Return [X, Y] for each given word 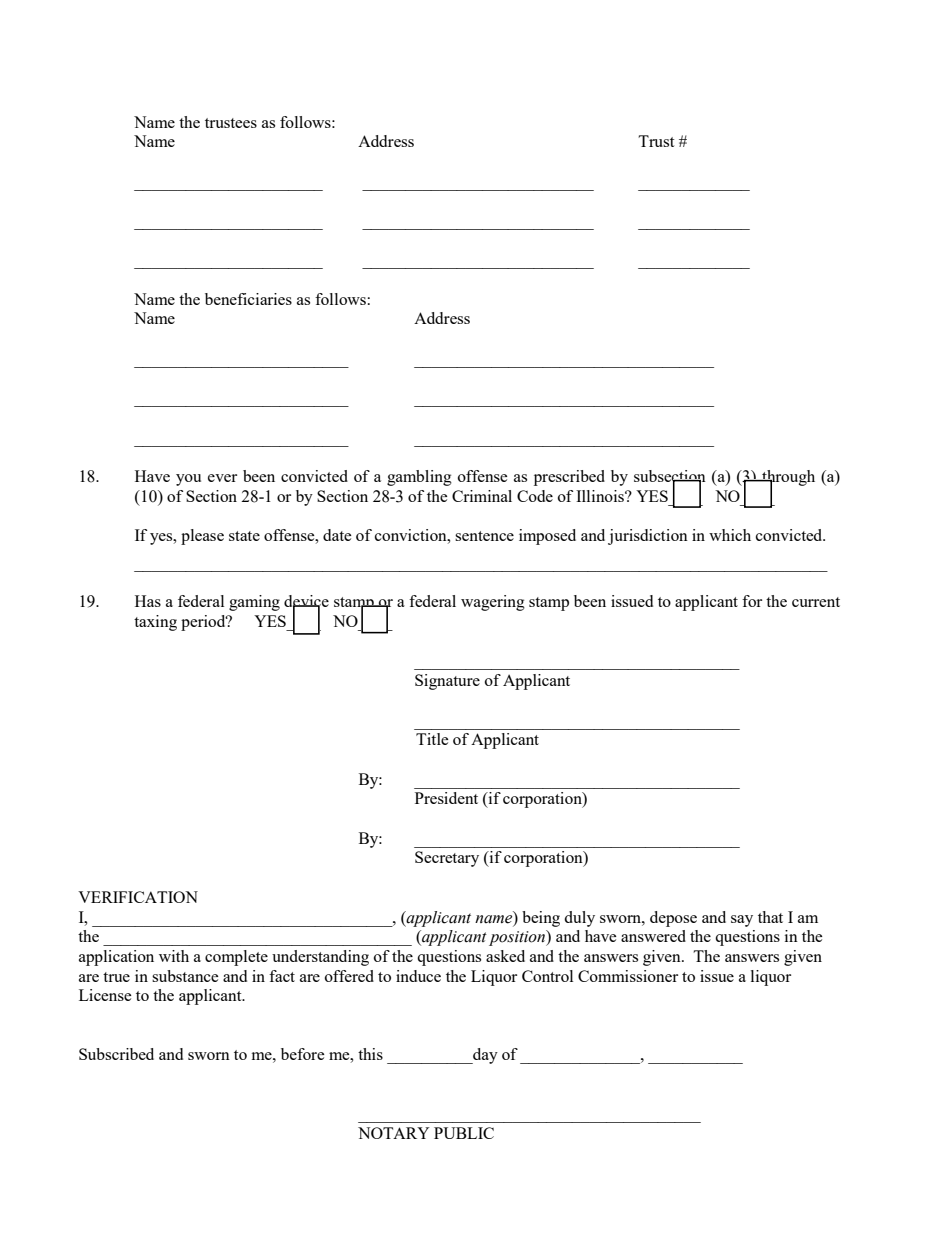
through [787, 479]
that [770, 917]
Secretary [447, 859]
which [730, 535]
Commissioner [628, 976]
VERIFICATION [138, 897]
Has [148, 601]
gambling [419, 478]
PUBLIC [464, 1133]
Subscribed [116, 1054]
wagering [493, 603]
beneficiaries [248, 299]
